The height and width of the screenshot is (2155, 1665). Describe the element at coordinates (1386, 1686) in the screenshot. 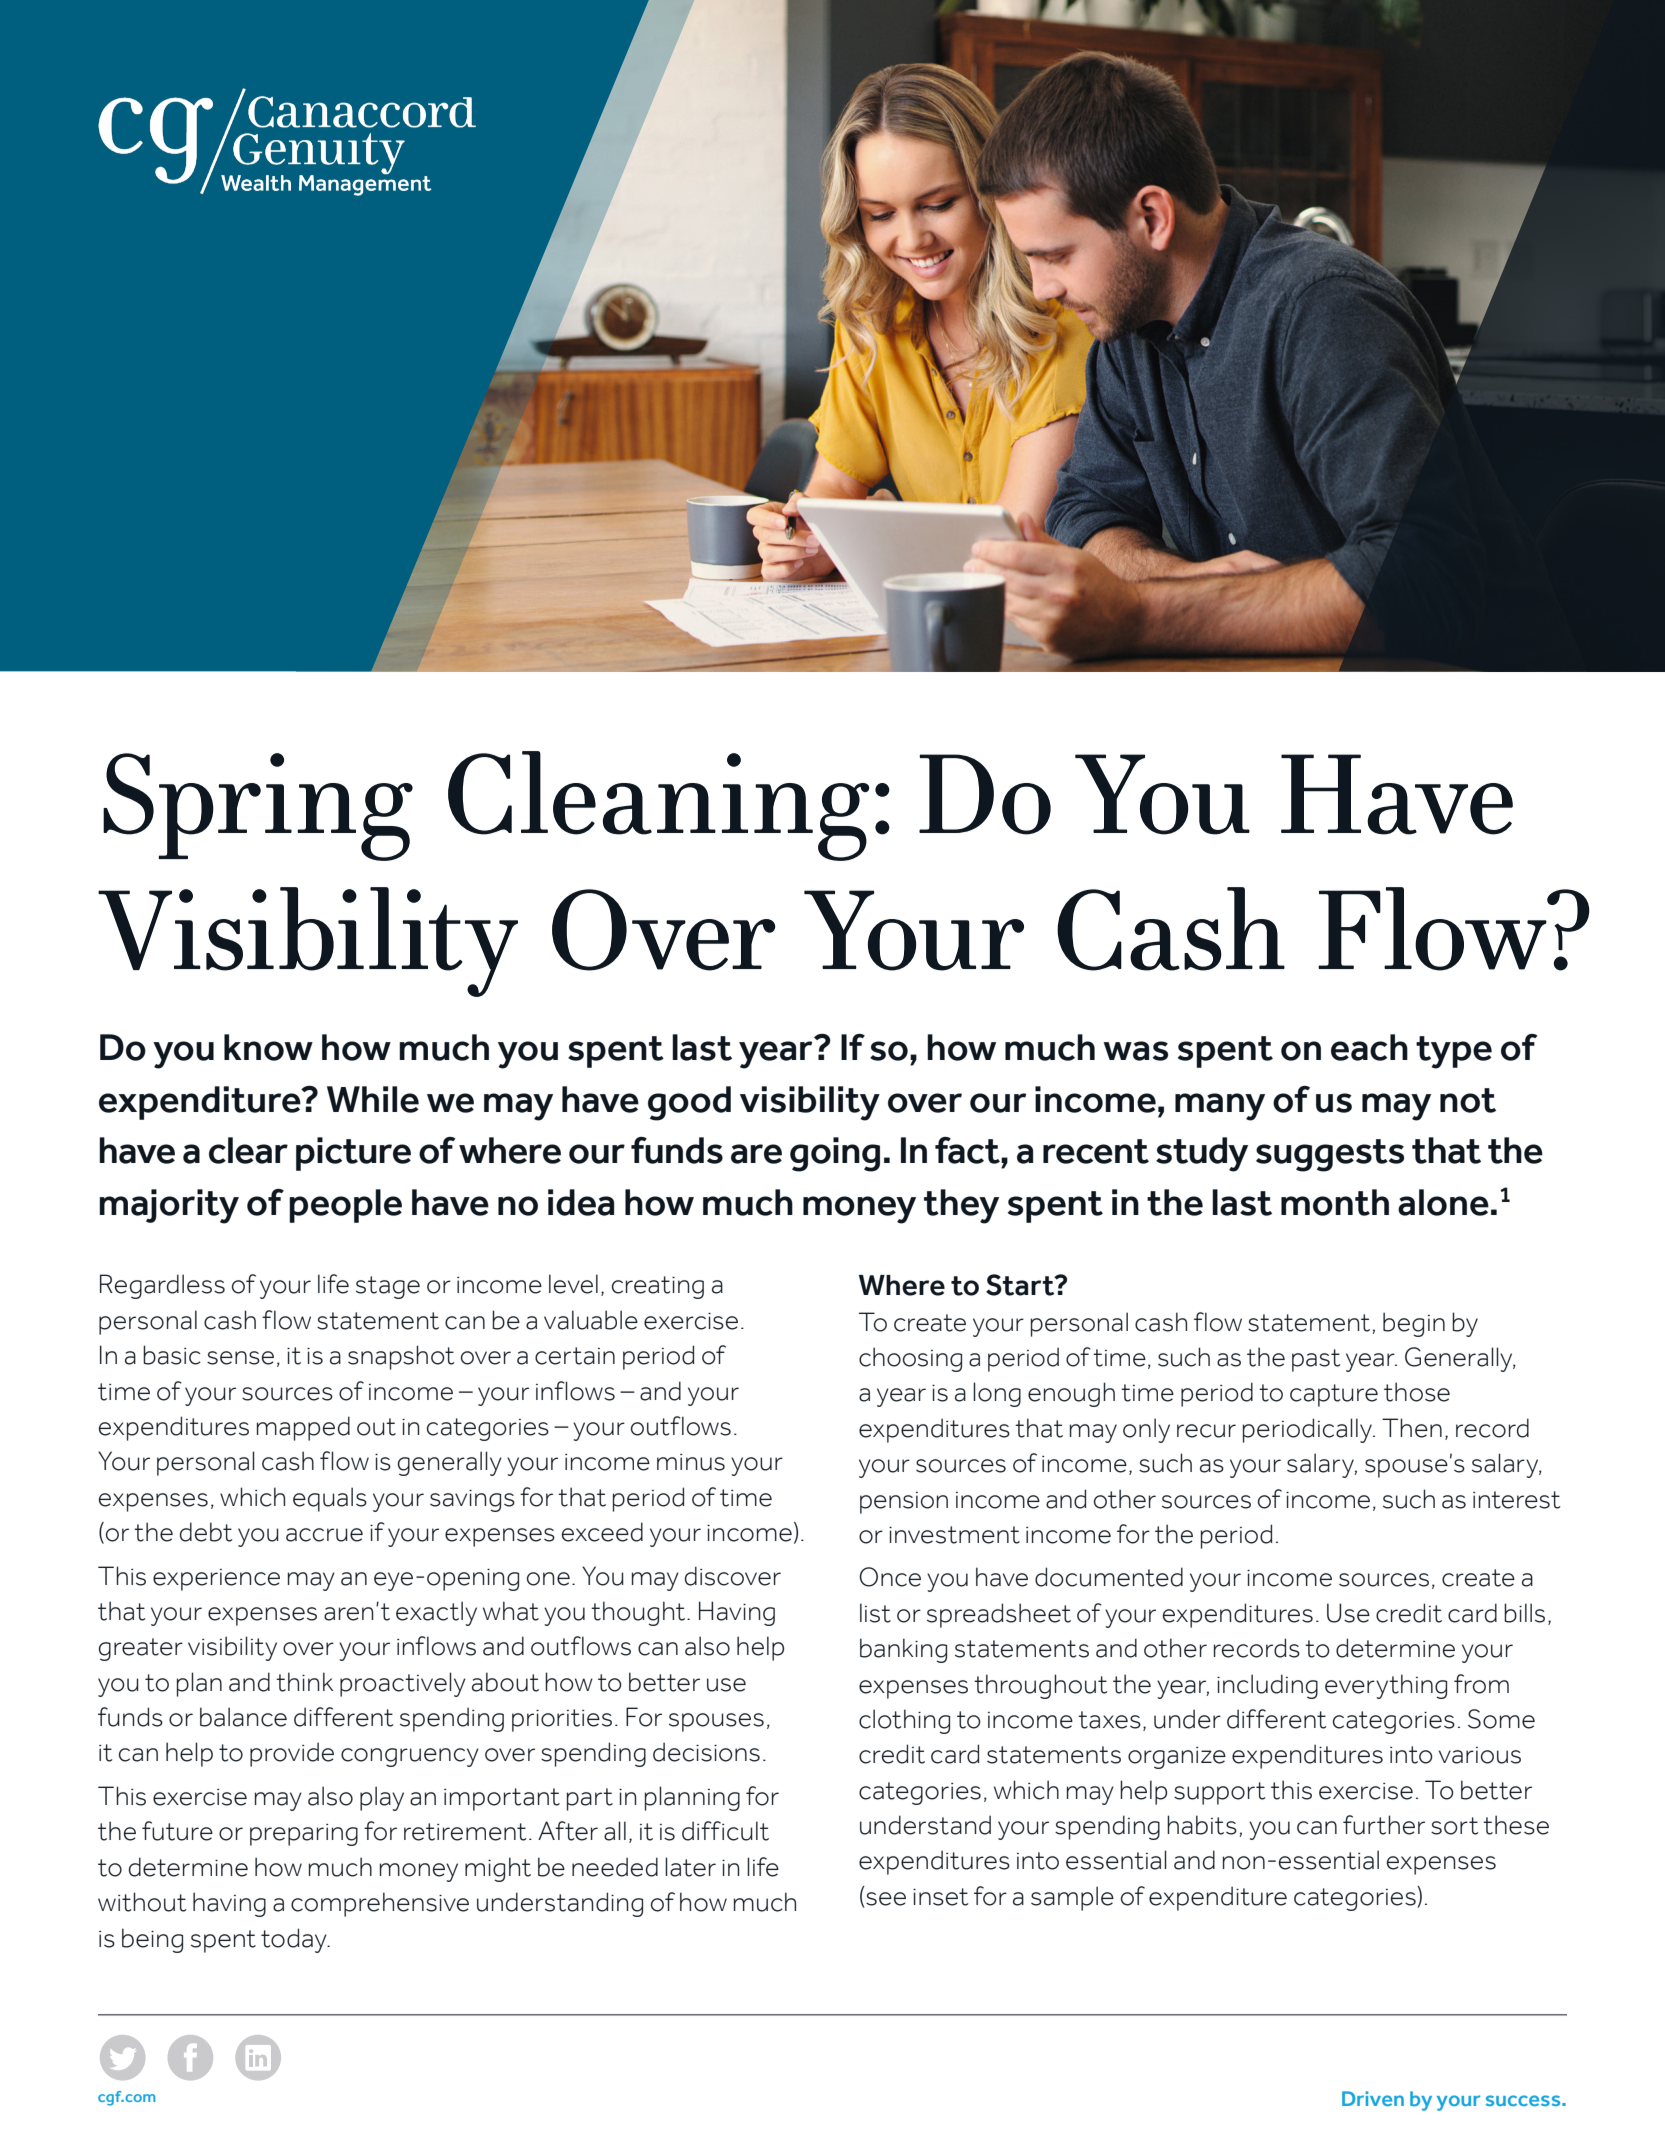

I see `everything` at that location.
